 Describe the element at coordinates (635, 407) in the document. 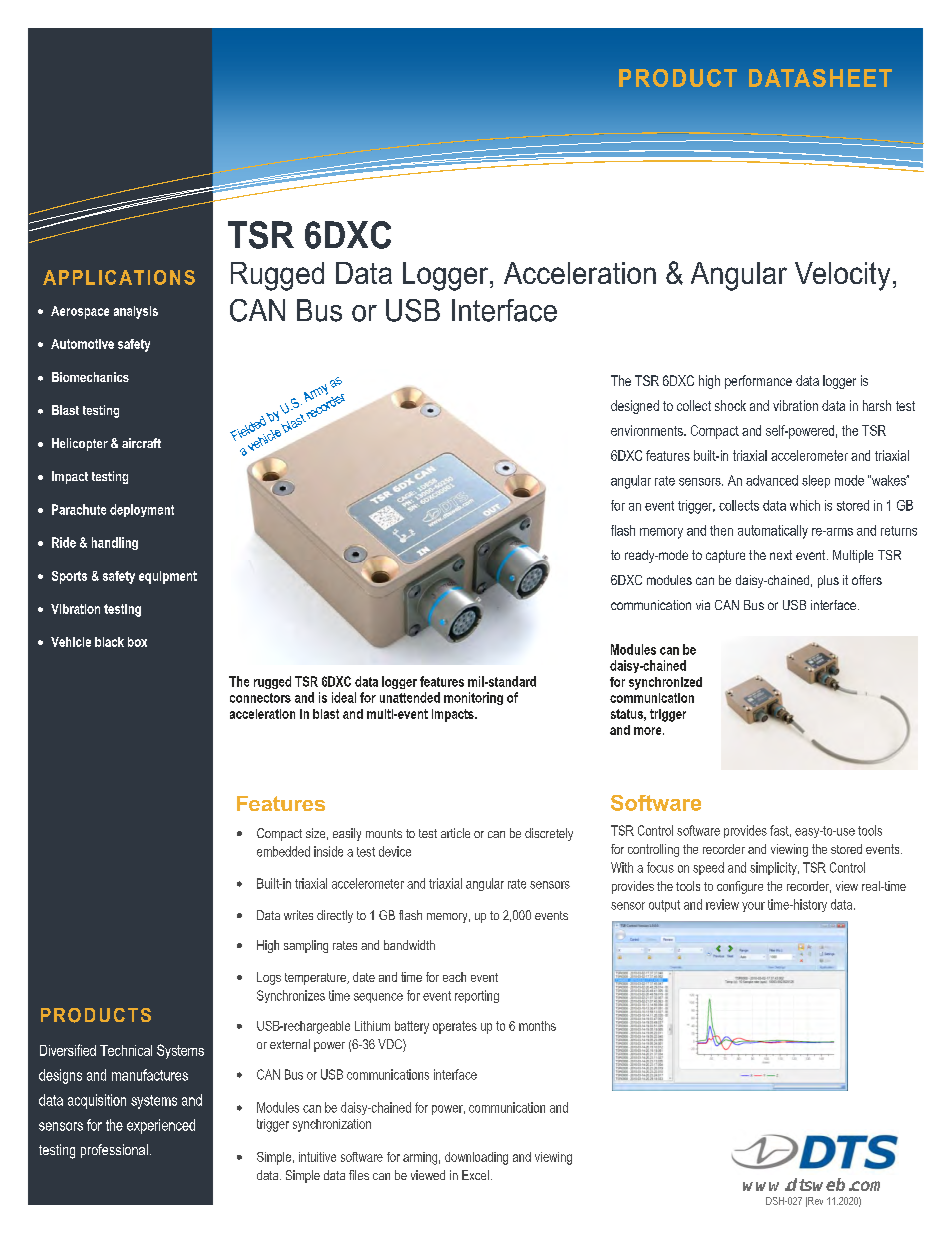

I see `designed` at that location.
